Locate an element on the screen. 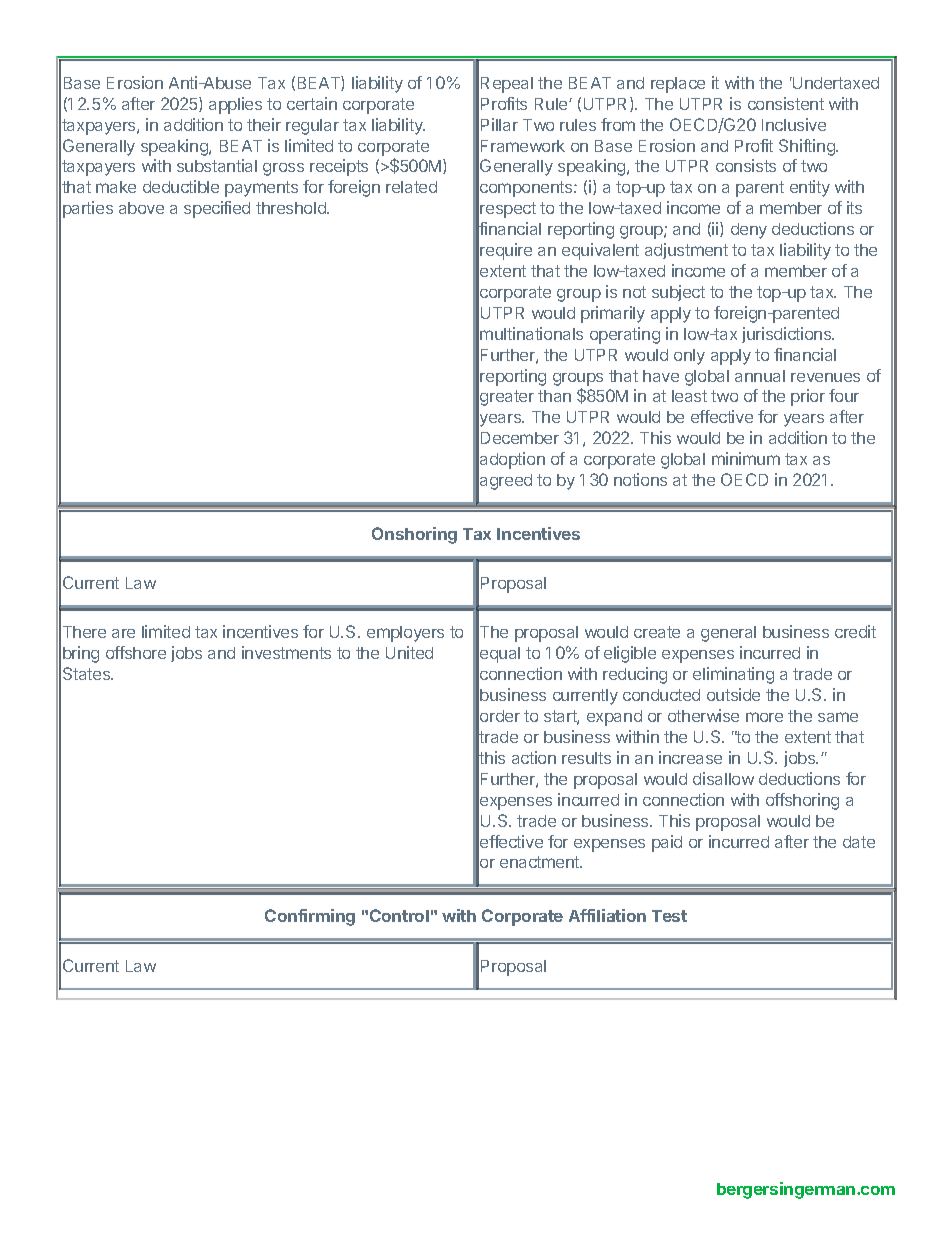 This screenshot has width=952, height=1233. Pillar is located at coordinates (499, 124).
